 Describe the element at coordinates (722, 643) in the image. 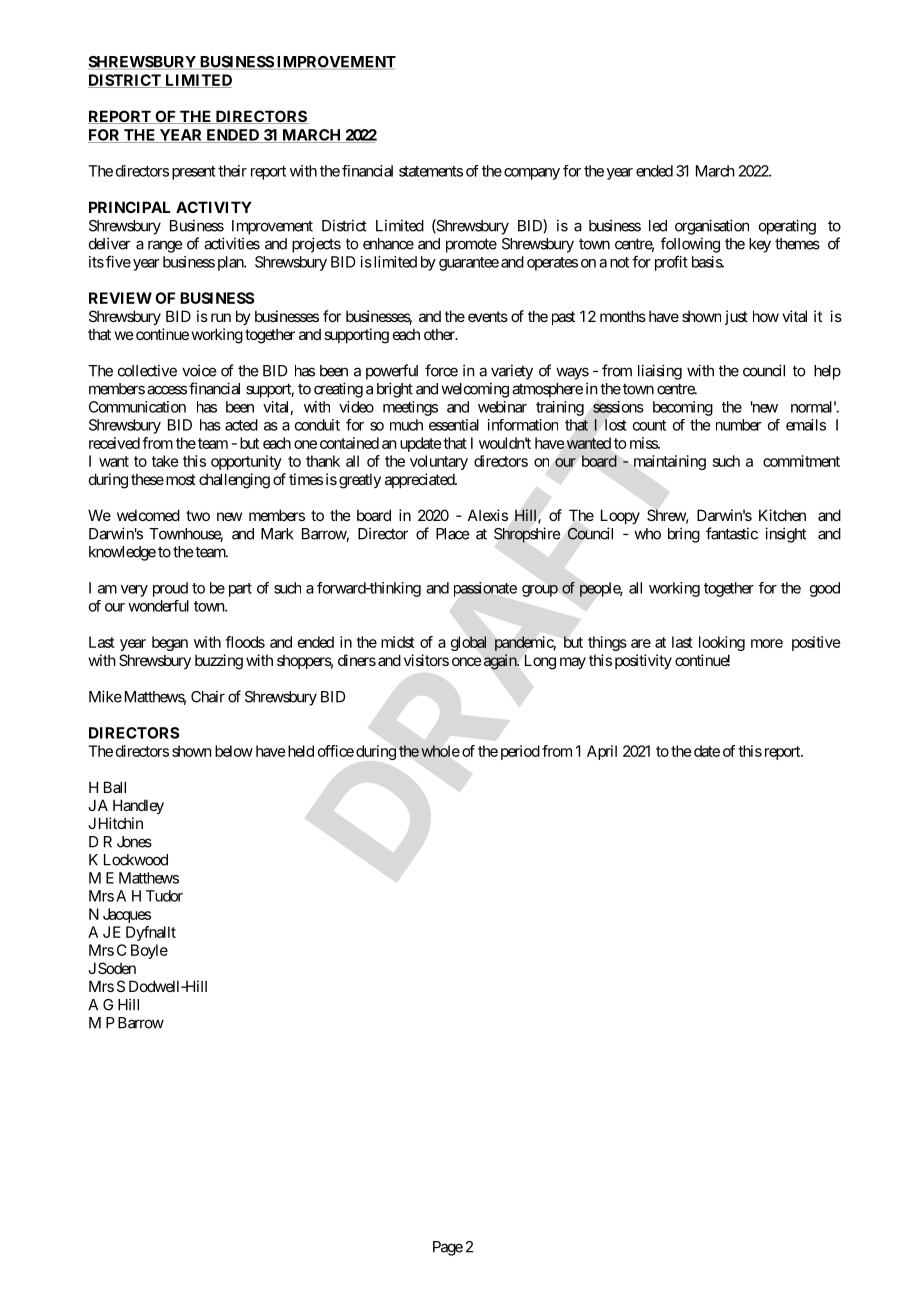

I see `looking` at that location.
